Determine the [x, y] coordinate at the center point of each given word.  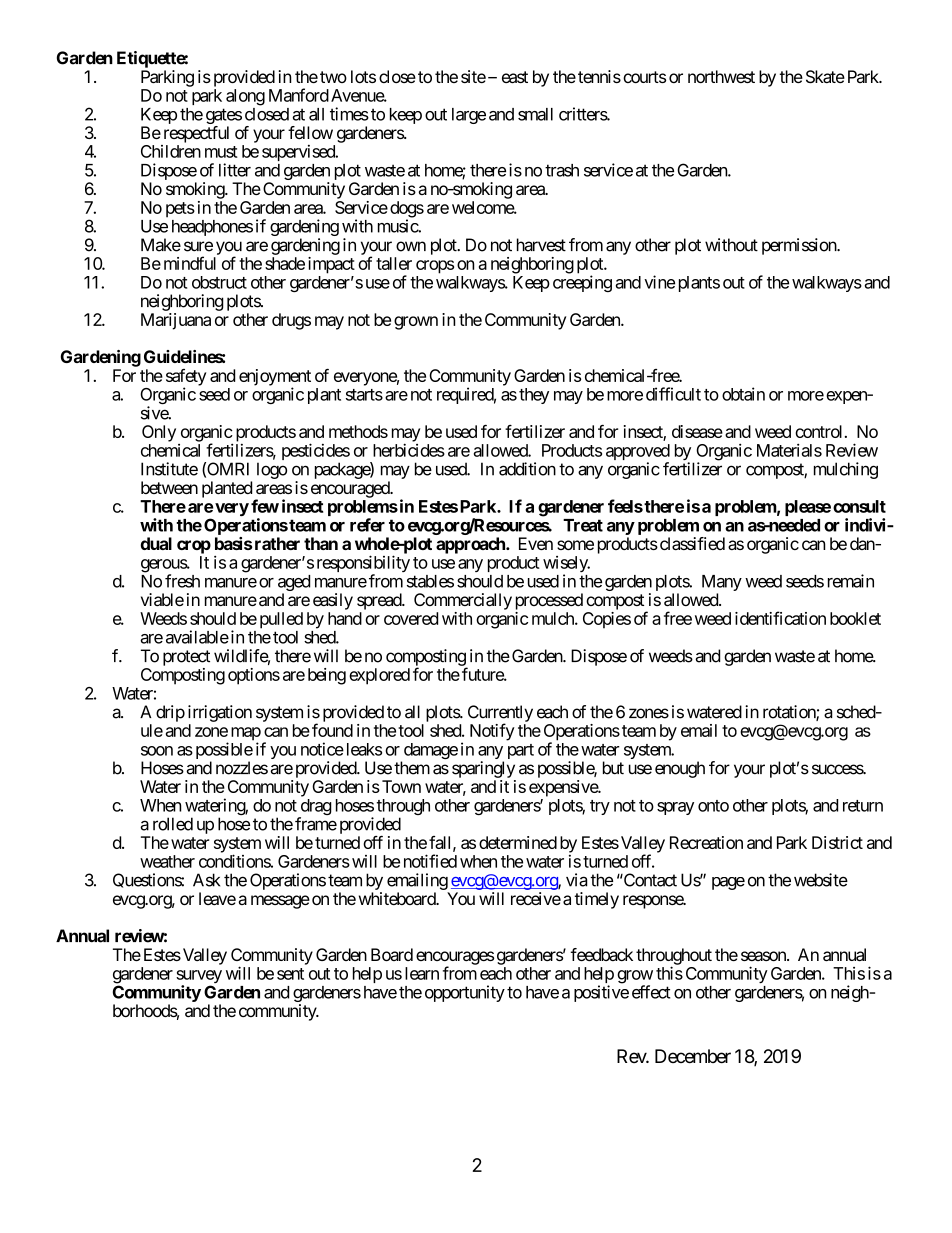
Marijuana [176, 321]
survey [199, 978]
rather [277, 543]
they [534, 396]
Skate [825, 77]
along [245, 97]
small [535, 114]
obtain [743, 394]
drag [315, 808]
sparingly [483, 769]
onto [713, 806]
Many [722, 584]
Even [536, 543]
